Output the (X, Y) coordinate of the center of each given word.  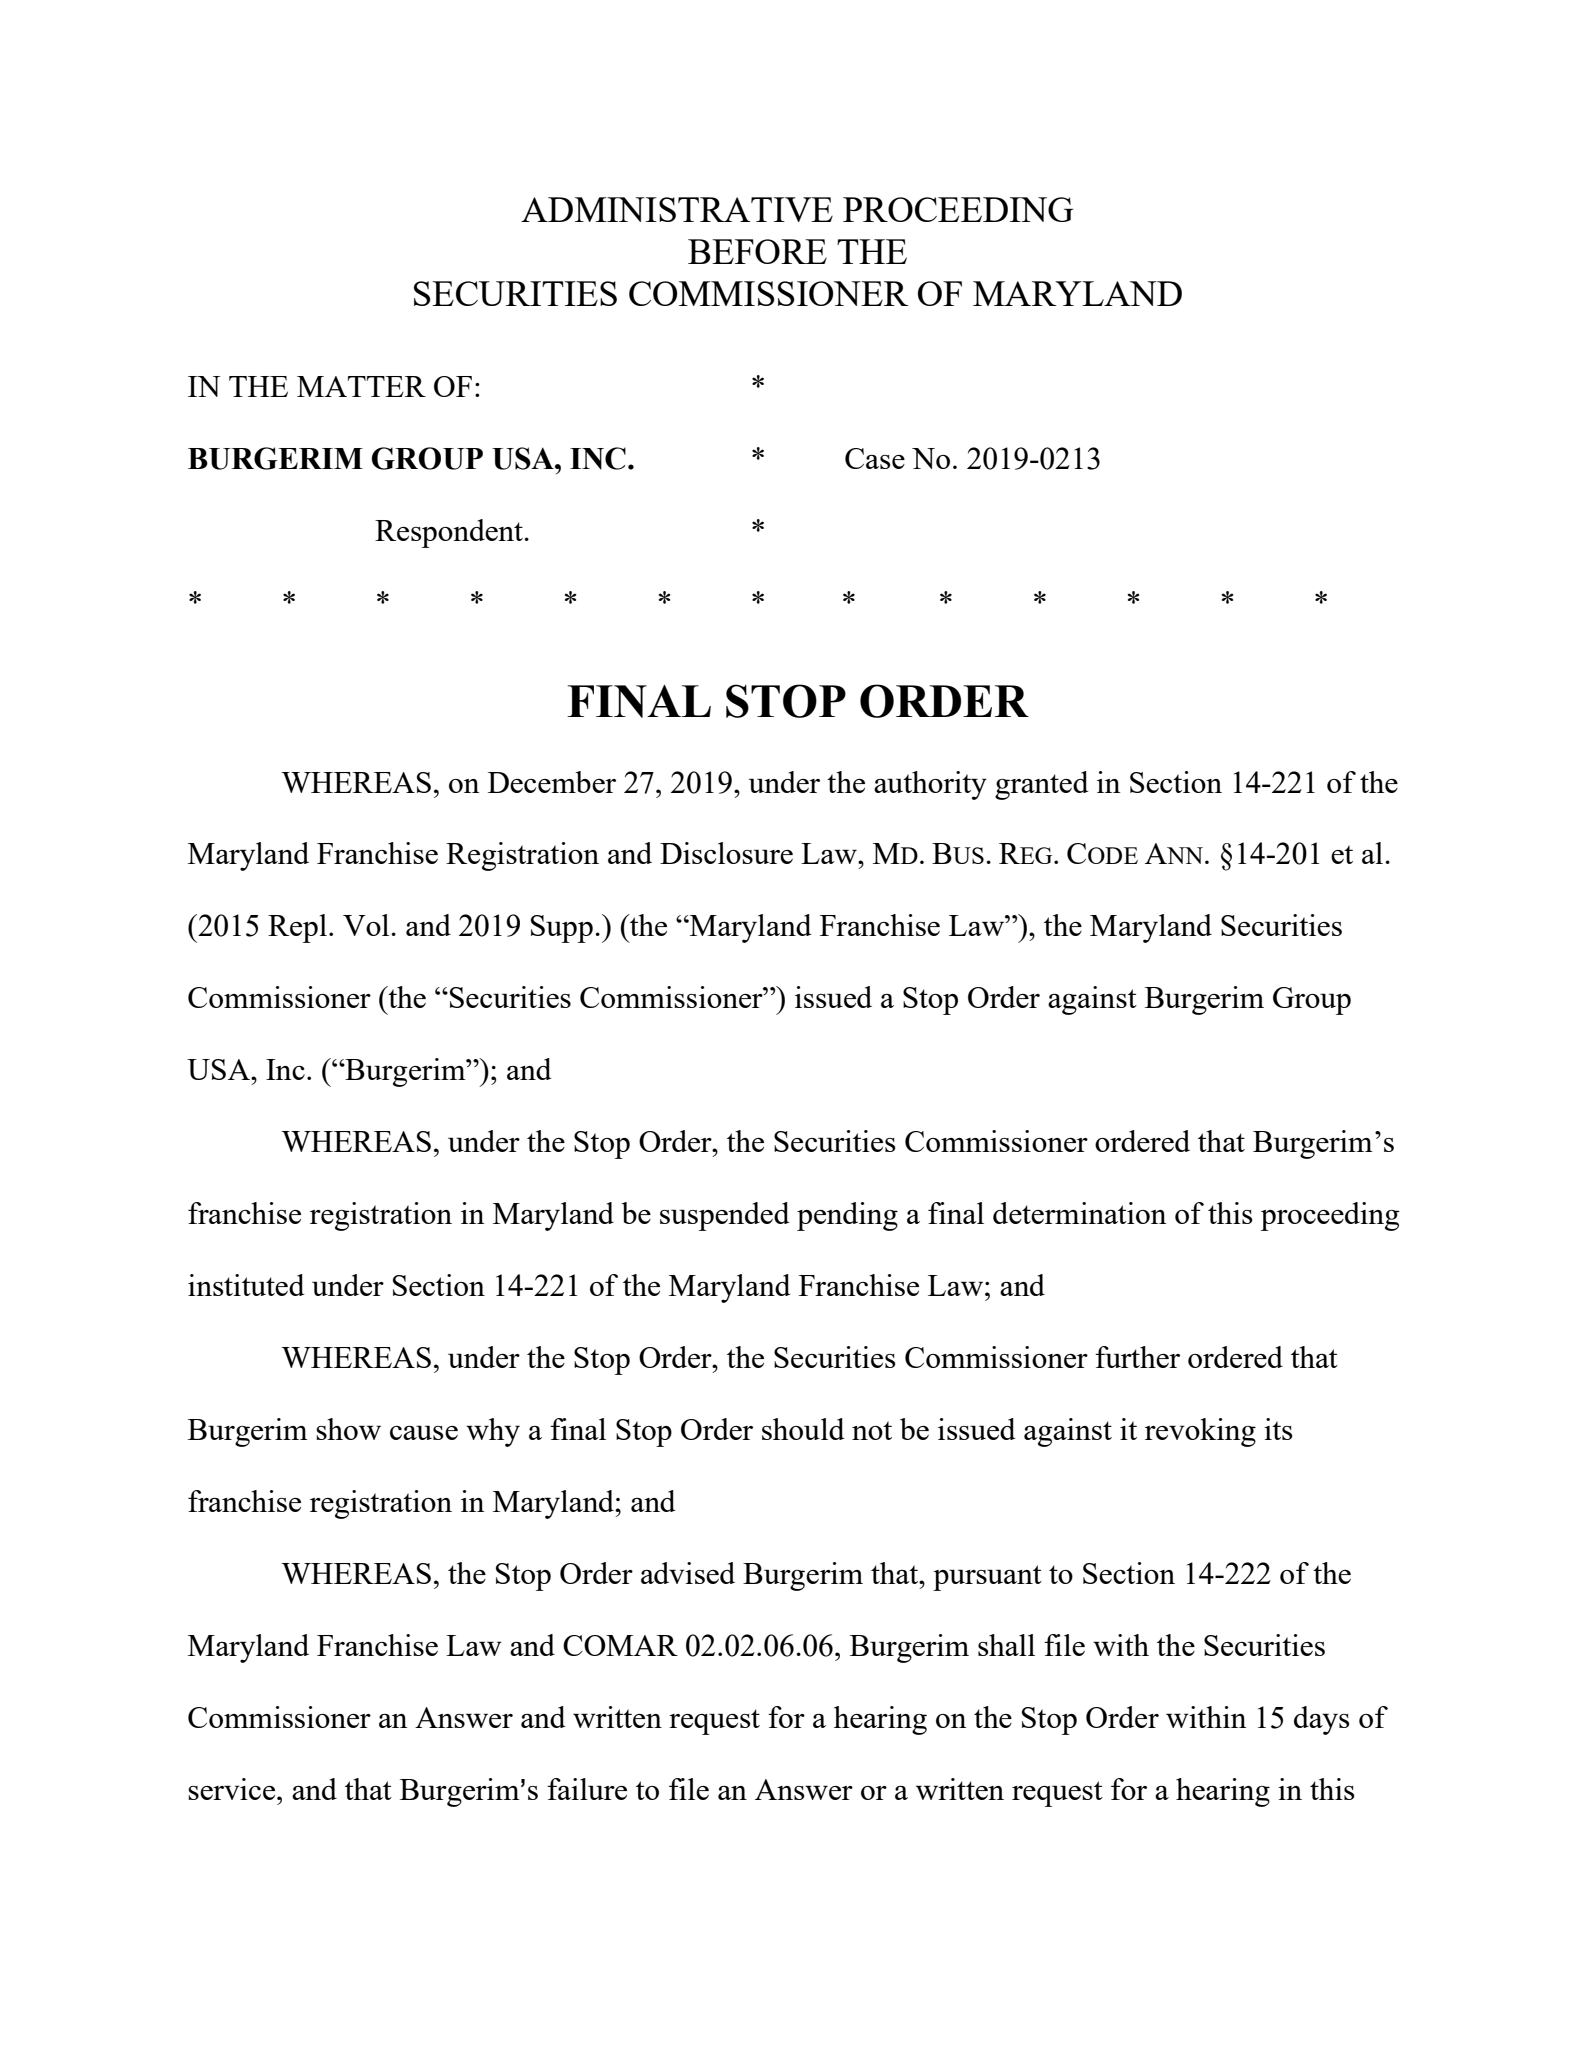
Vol (367, 925)
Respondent (450, 533)
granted (1041, 785)
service (233, 1789)
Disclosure (726, 853)
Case (875, 458)
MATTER (361, 386)
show (348, 1429)
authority (930, 785)
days (1321, 1720)
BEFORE (757, 251)
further (1137, 1357)
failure (587, 1789)
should (803, 1429)
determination (1079, 1213)
